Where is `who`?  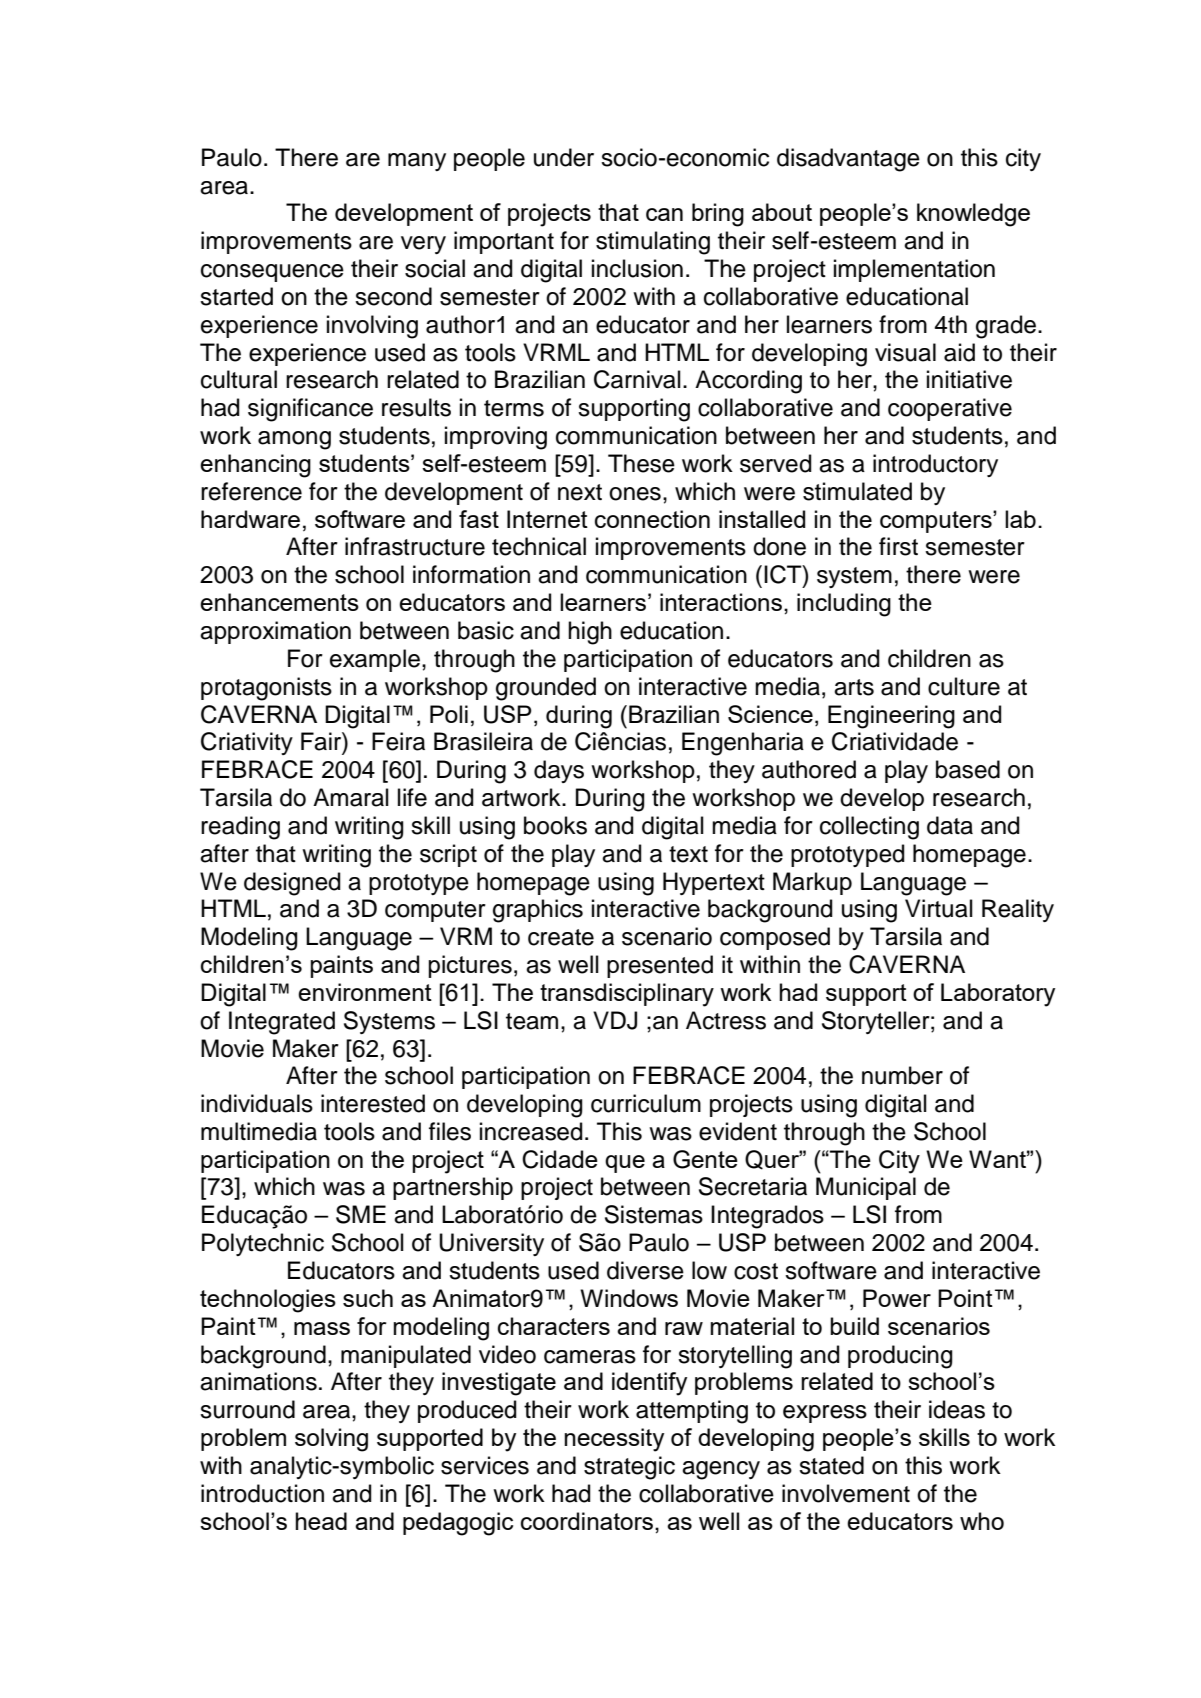 who is located at coordinates (982, 1521).
